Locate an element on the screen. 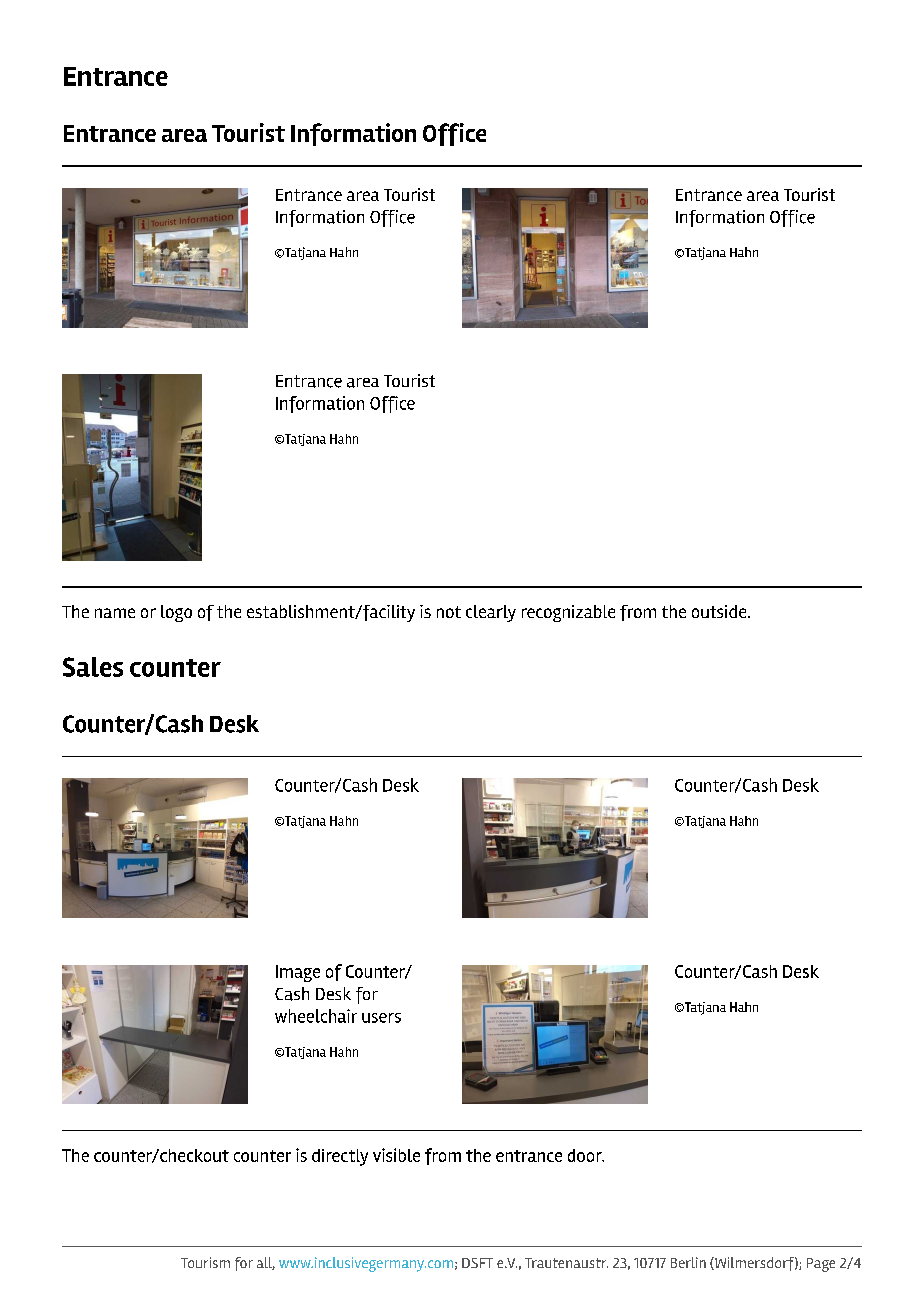 This screenshot has width=924, height=1308. Tourism is located at coordinates (205, 1262).
